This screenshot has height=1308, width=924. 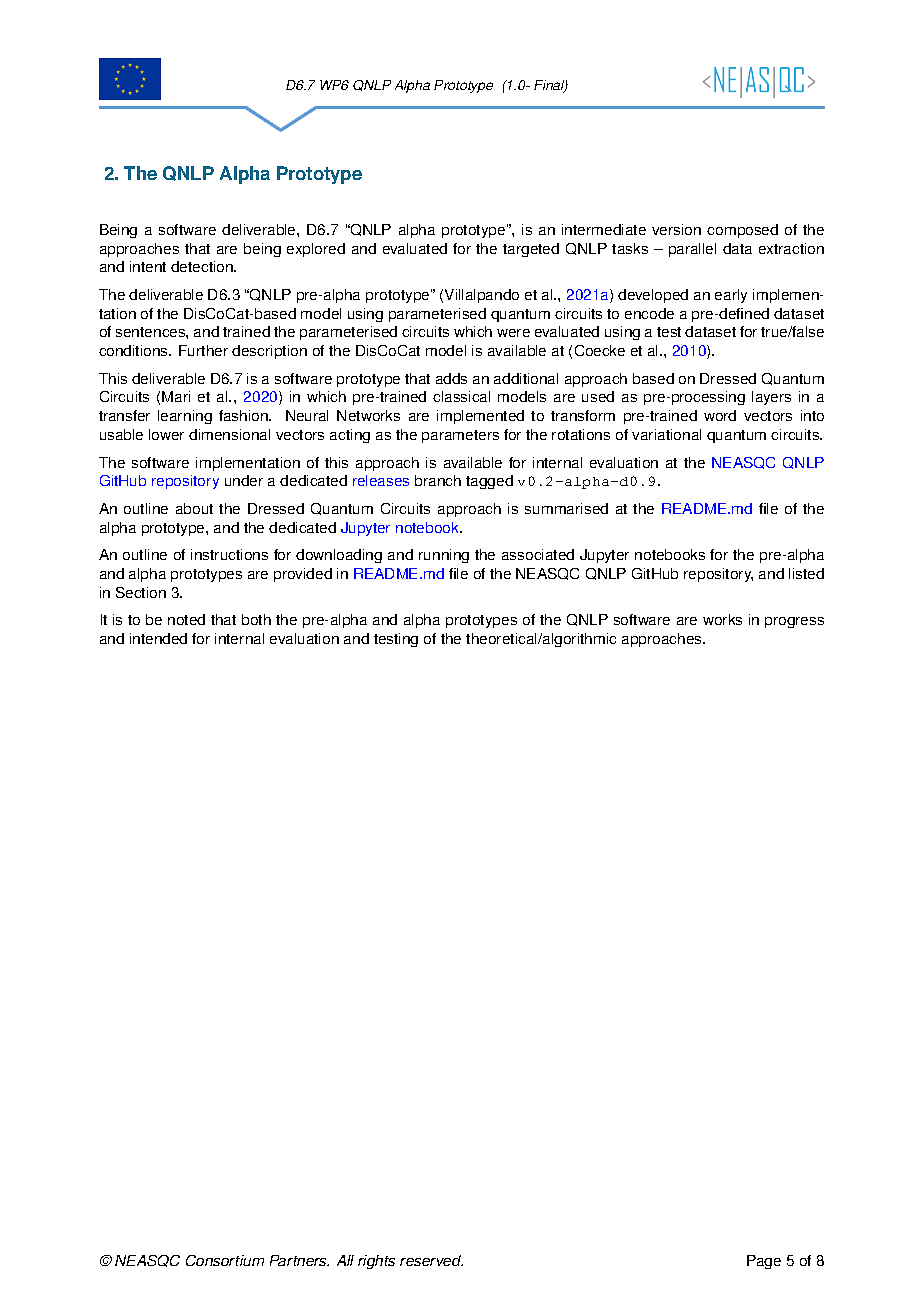 I want to click on running, so click(x=444, y=556).
